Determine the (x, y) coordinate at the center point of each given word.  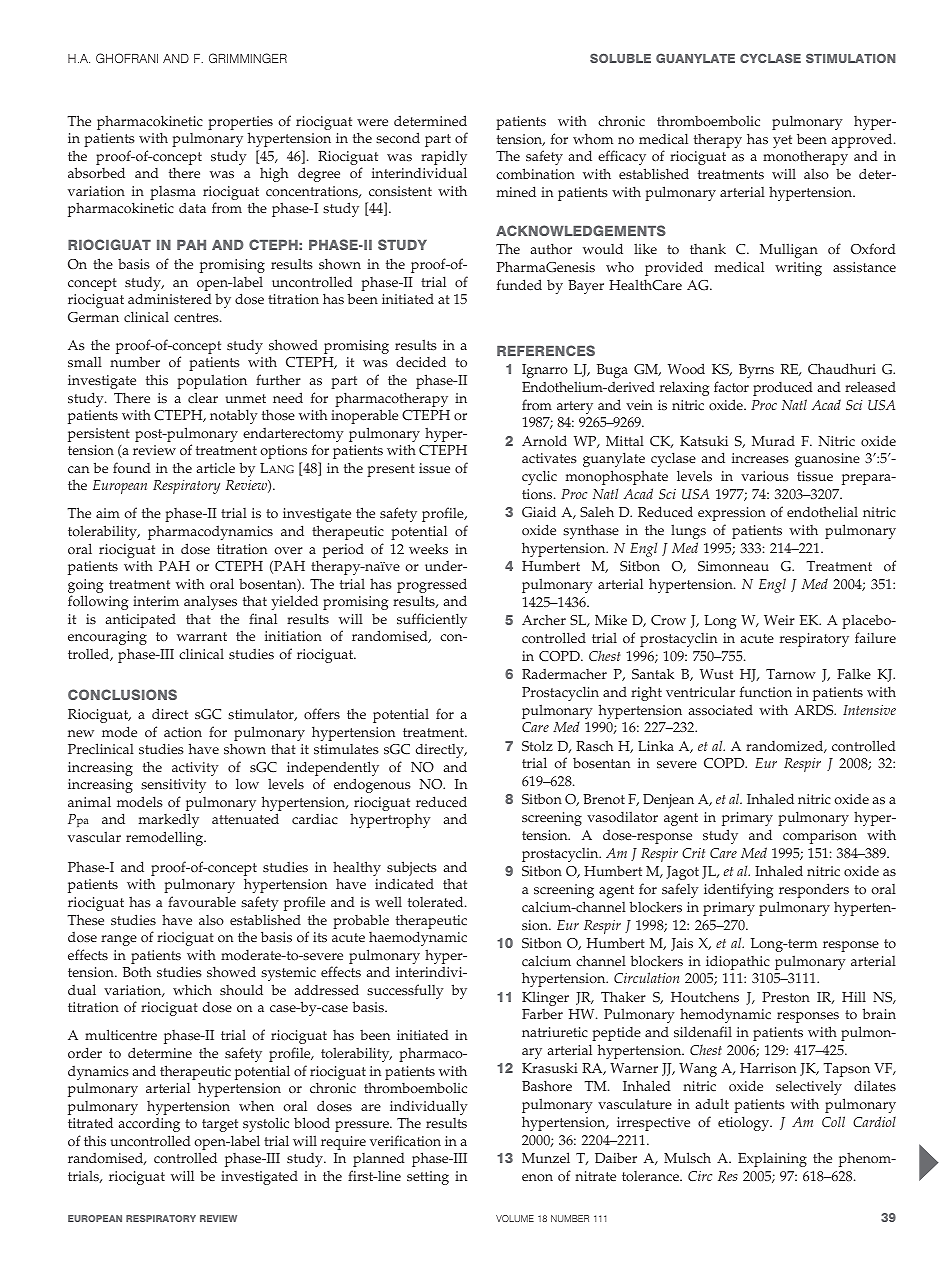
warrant (202, 636)
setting (428, 1178)
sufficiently (432, 622)
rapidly (443, 159)
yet (782, 141)
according (149, 1125)
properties (240, 124)
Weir (779, 620)
